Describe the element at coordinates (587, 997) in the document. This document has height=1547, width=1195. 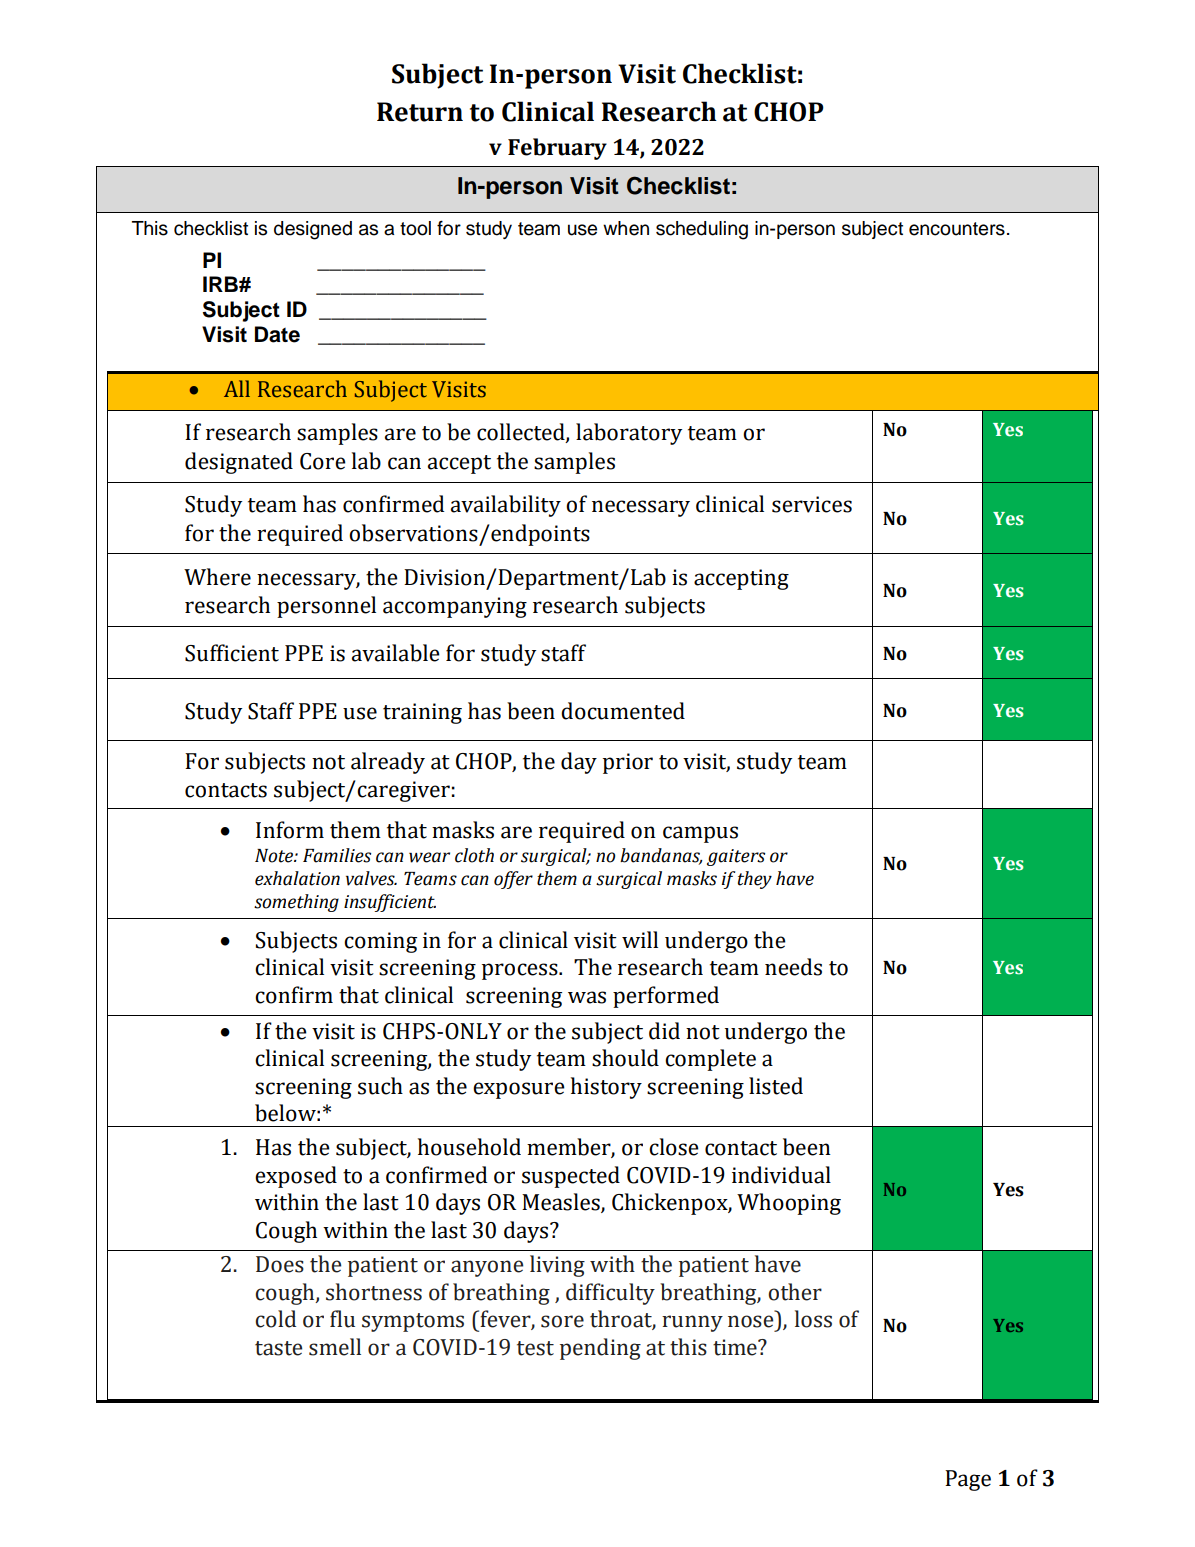
I see `was` at that location.
